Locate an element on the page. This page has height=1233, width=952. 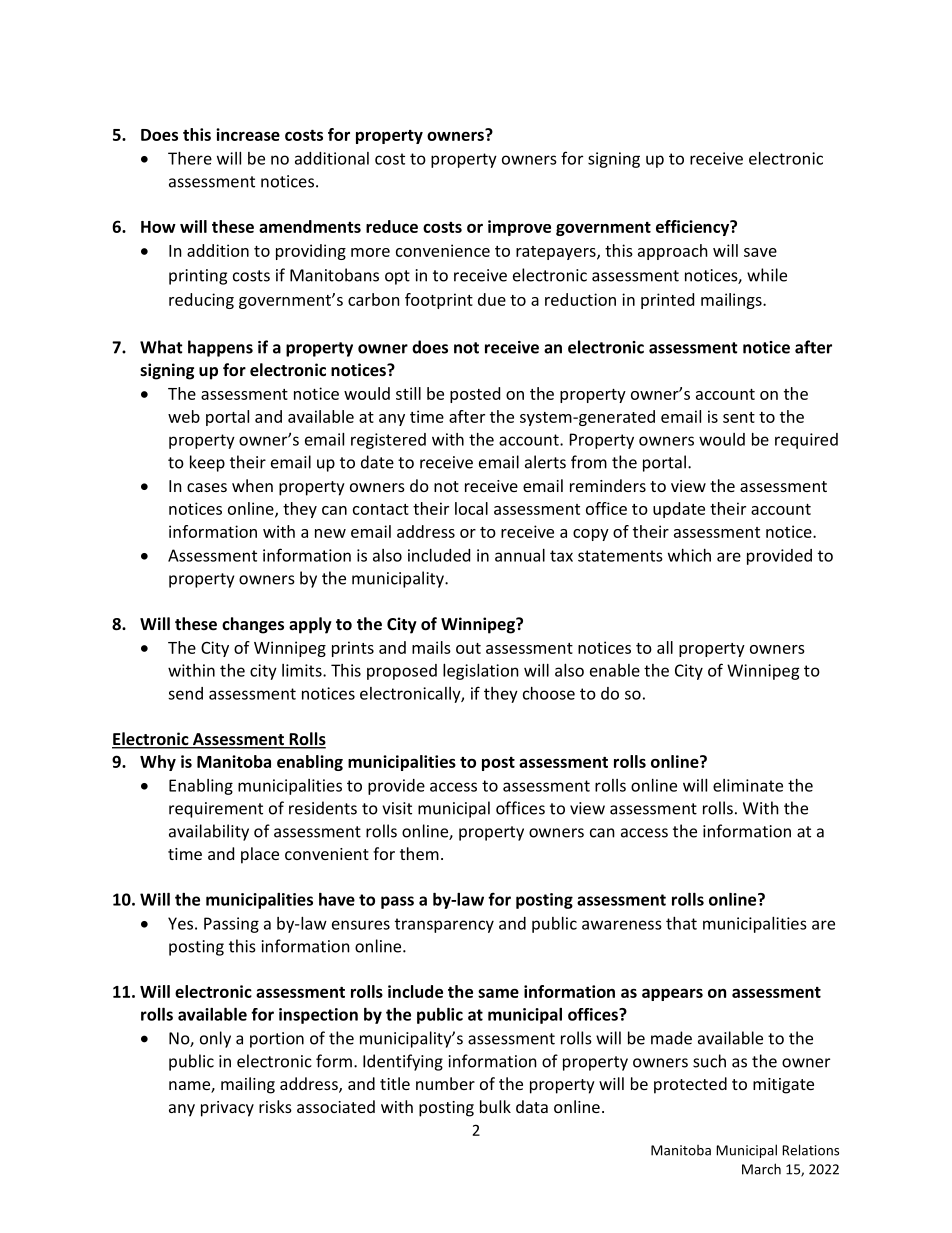
sent is located at coordinates (739, 417).
